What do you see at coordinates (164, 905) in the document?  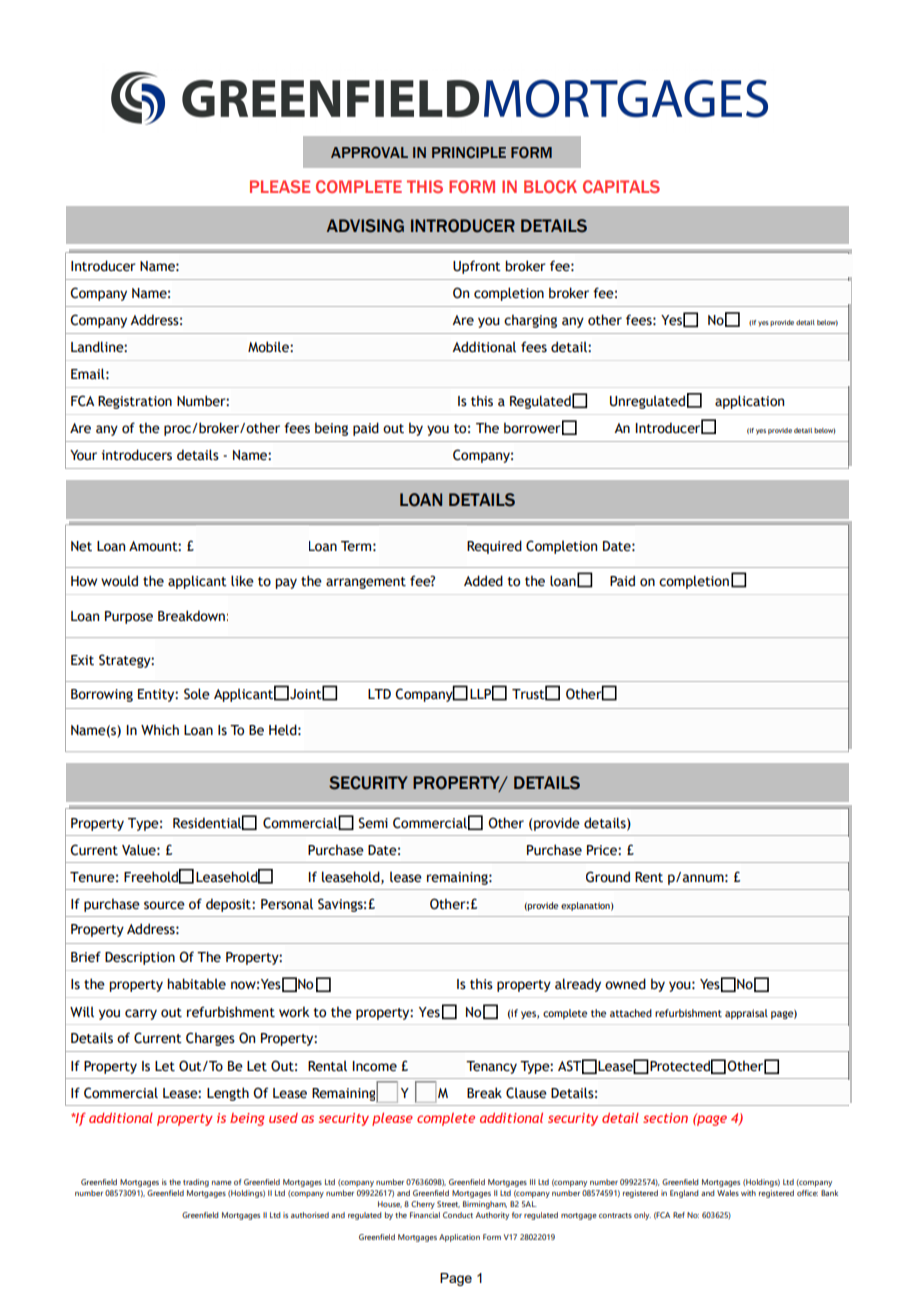 I see `source` at bounding box center [164, 905].
